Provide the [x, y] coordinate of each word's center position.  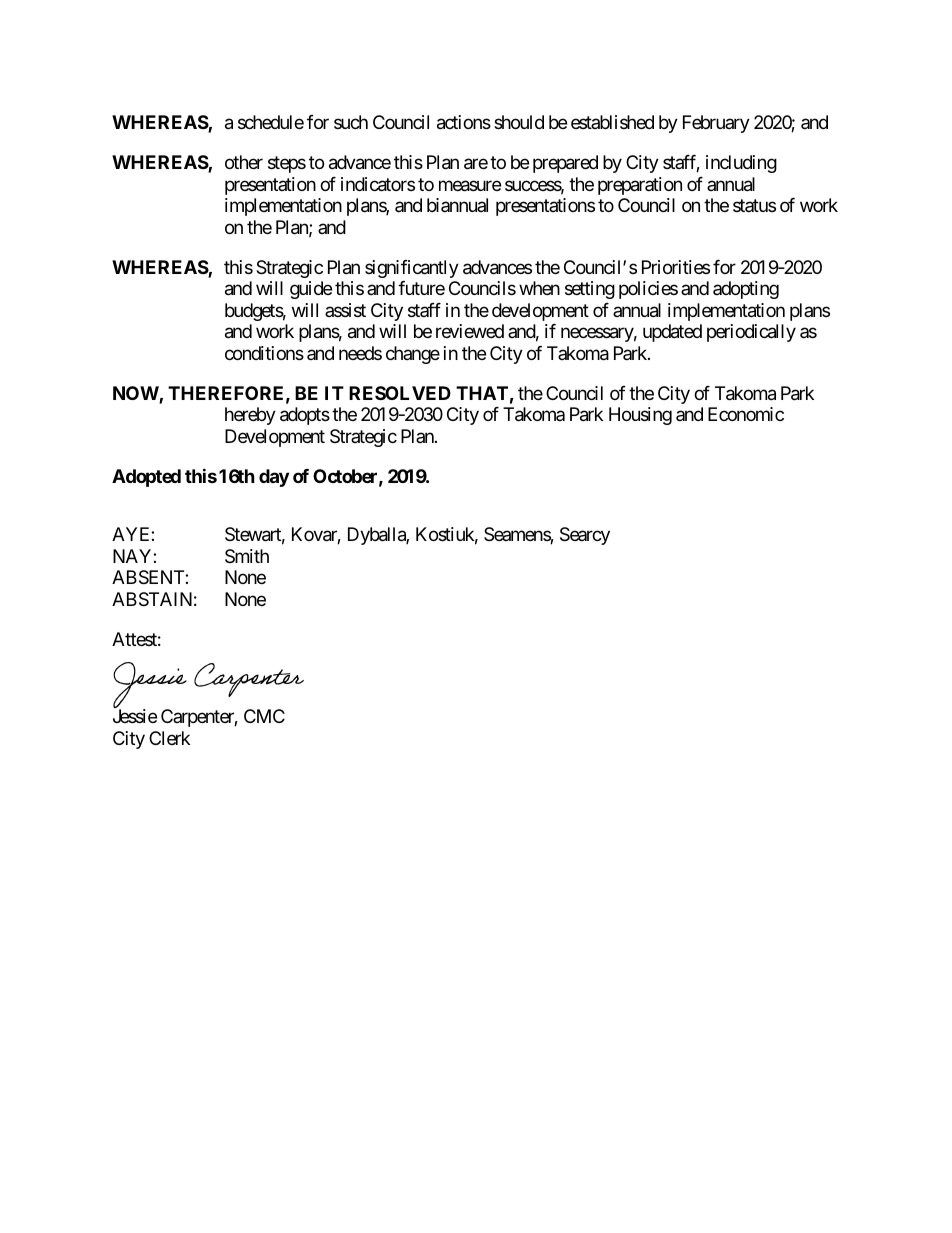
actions [464, 122]
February [716, 124]
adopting [746, 290]
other [244, 162]
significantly [412, 269]
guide [311, 290]
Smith [247, 556]
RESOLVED [400, 393]
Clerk [169, 738]
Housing [640, 416]
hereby [250, 416]
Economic [746, 414]
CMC [264, 716]
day [274, 478]
